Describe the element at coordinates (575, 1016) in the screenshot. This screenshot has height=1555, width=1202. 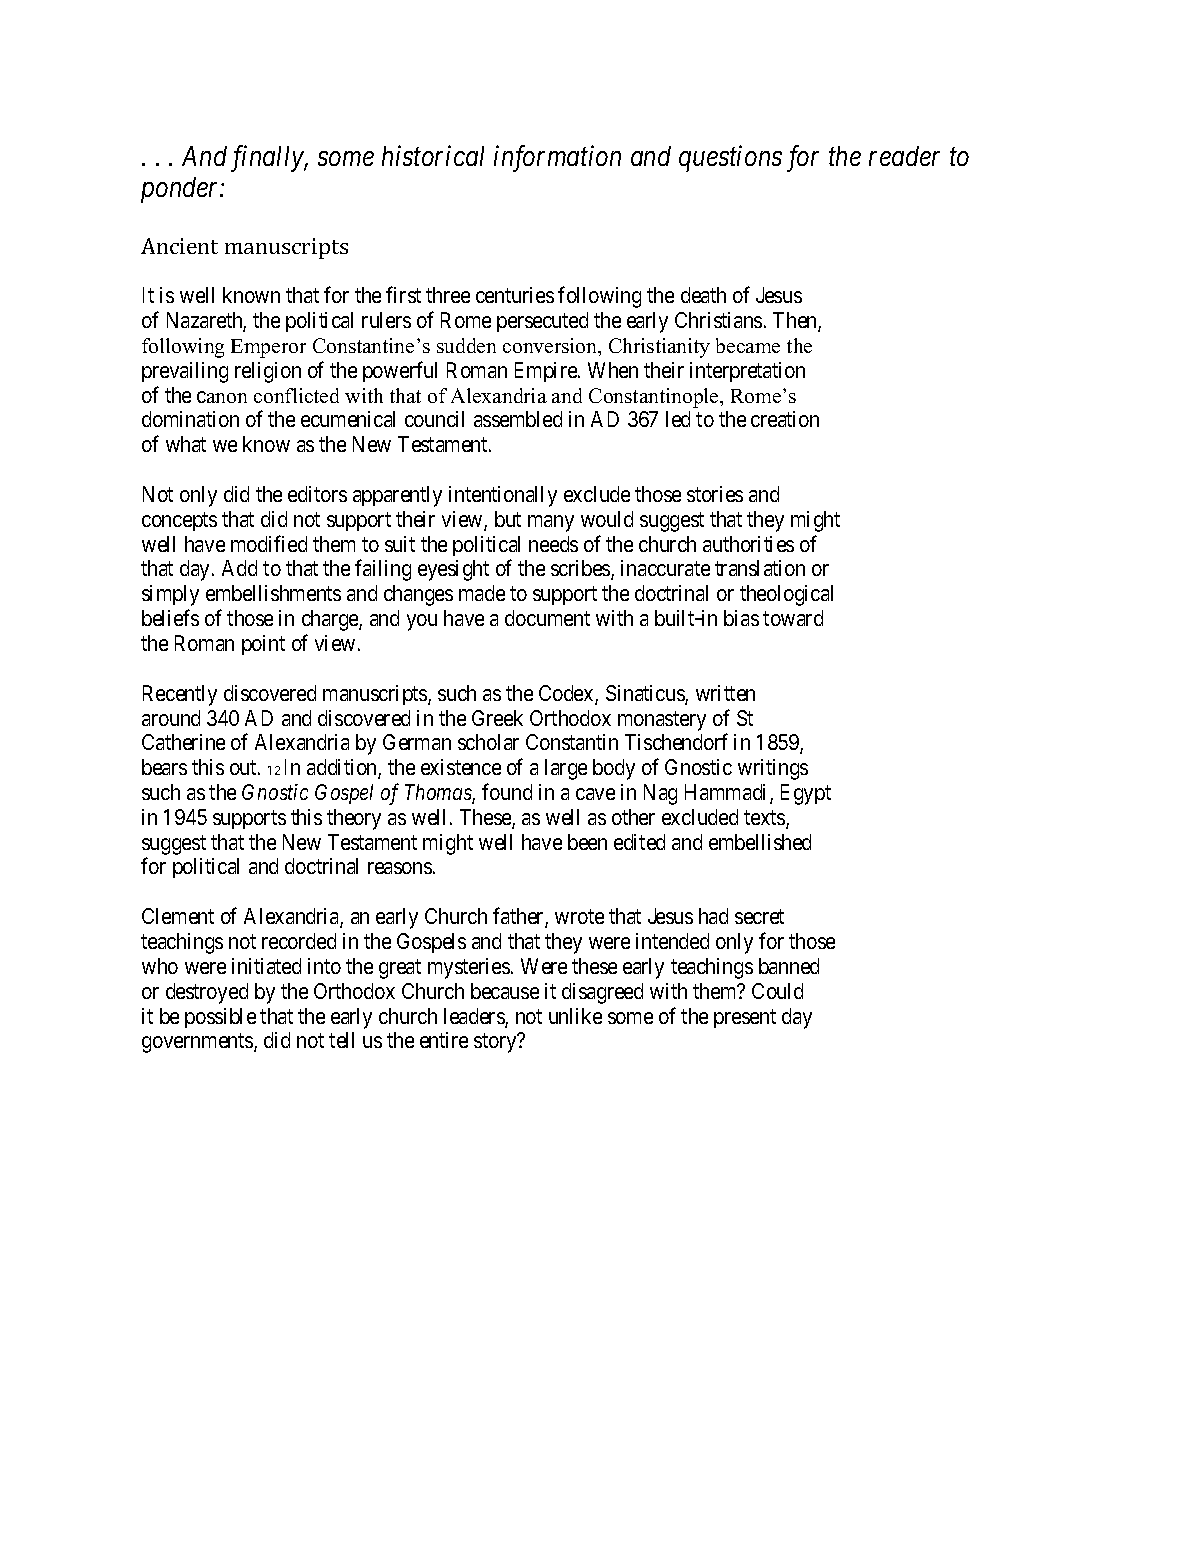
I see `unlike` at that location.
